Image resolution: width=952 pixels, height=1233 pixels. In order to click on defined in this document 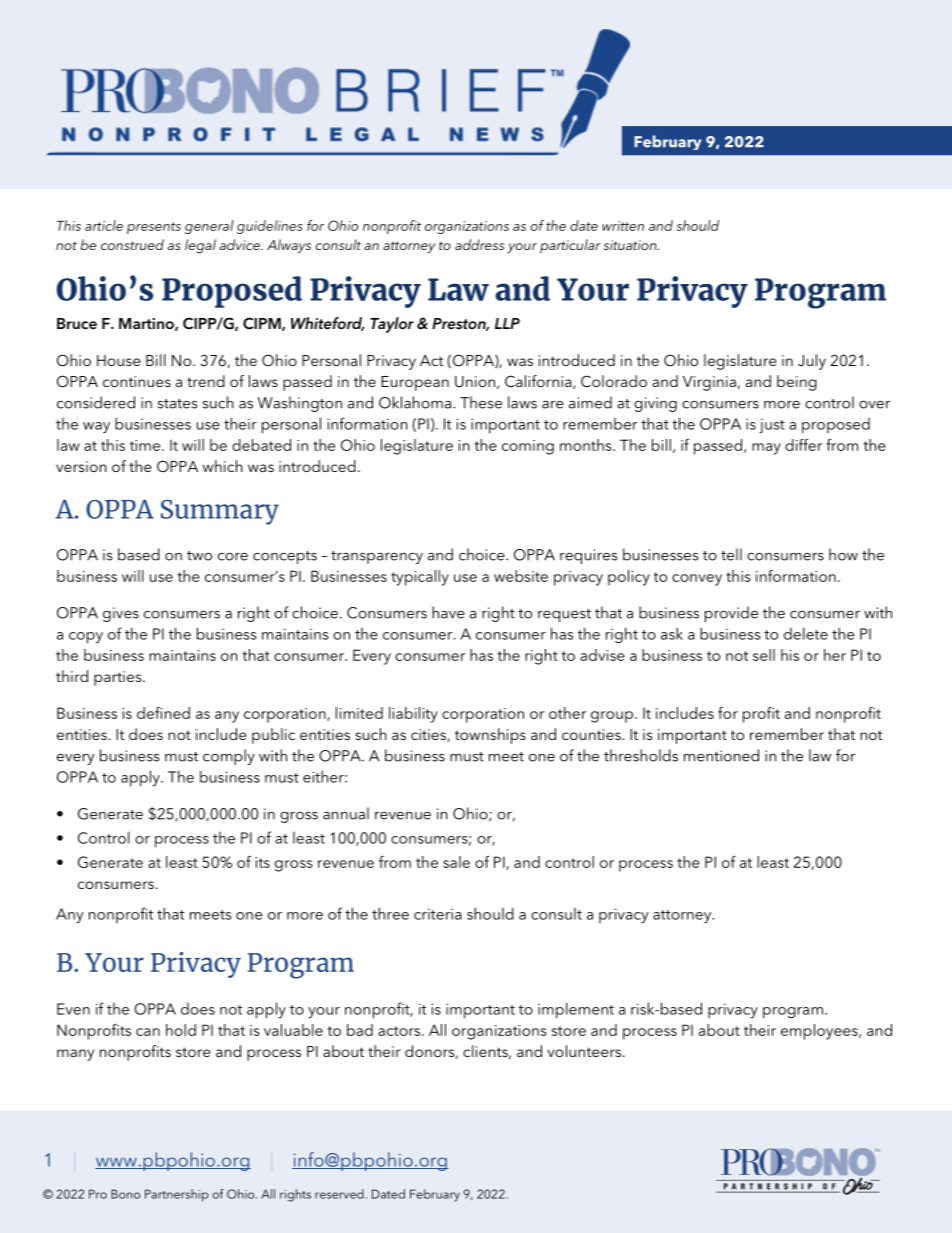, I will do `click(163, 713)`.
